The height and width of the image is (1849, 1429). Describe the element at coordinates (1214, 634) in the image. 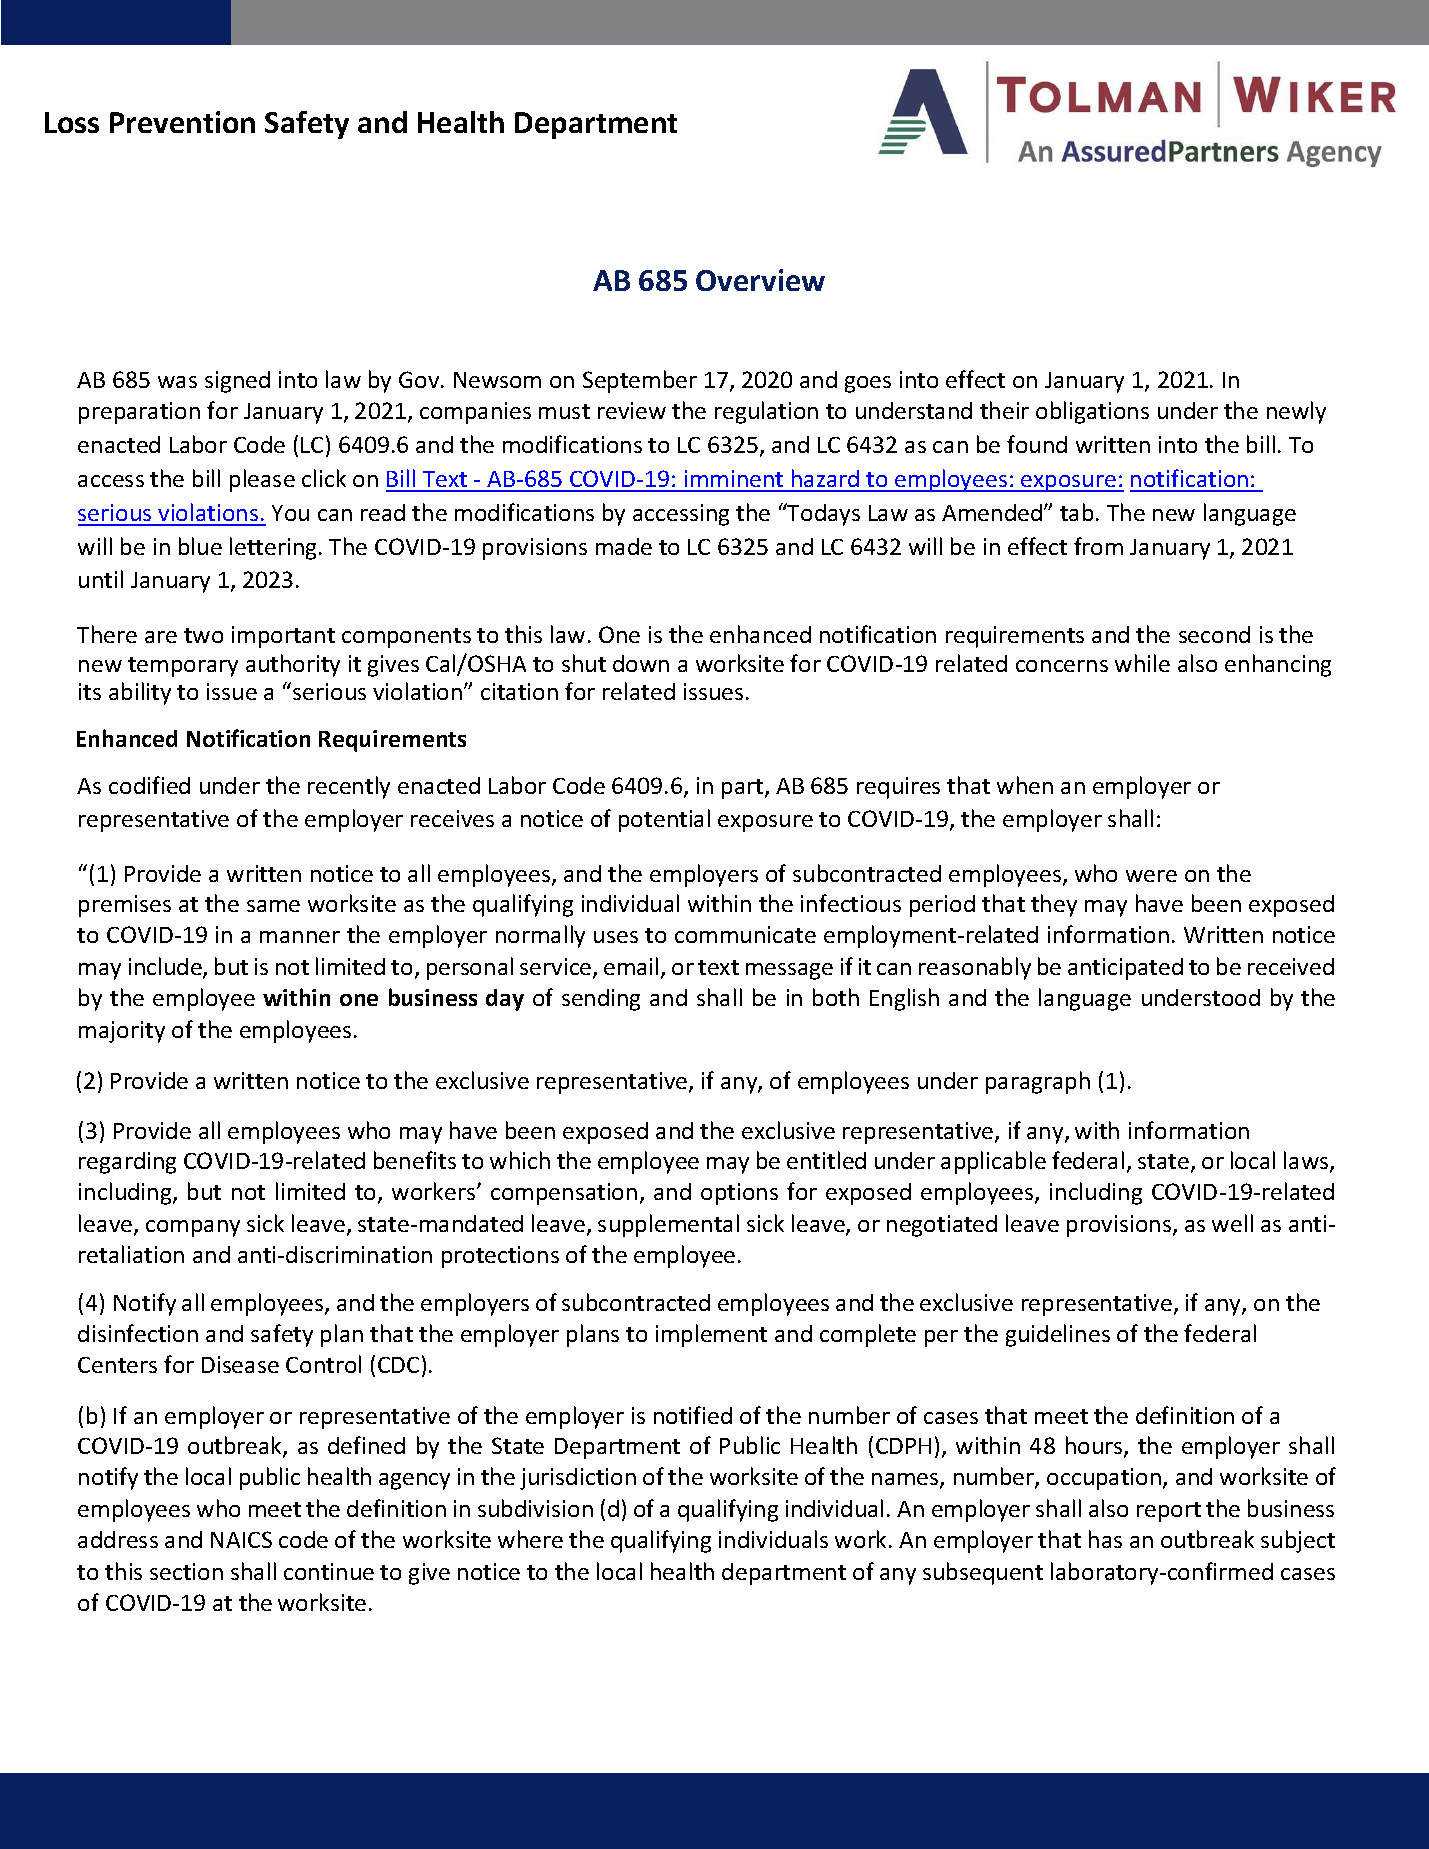

I see `second` at that location.
